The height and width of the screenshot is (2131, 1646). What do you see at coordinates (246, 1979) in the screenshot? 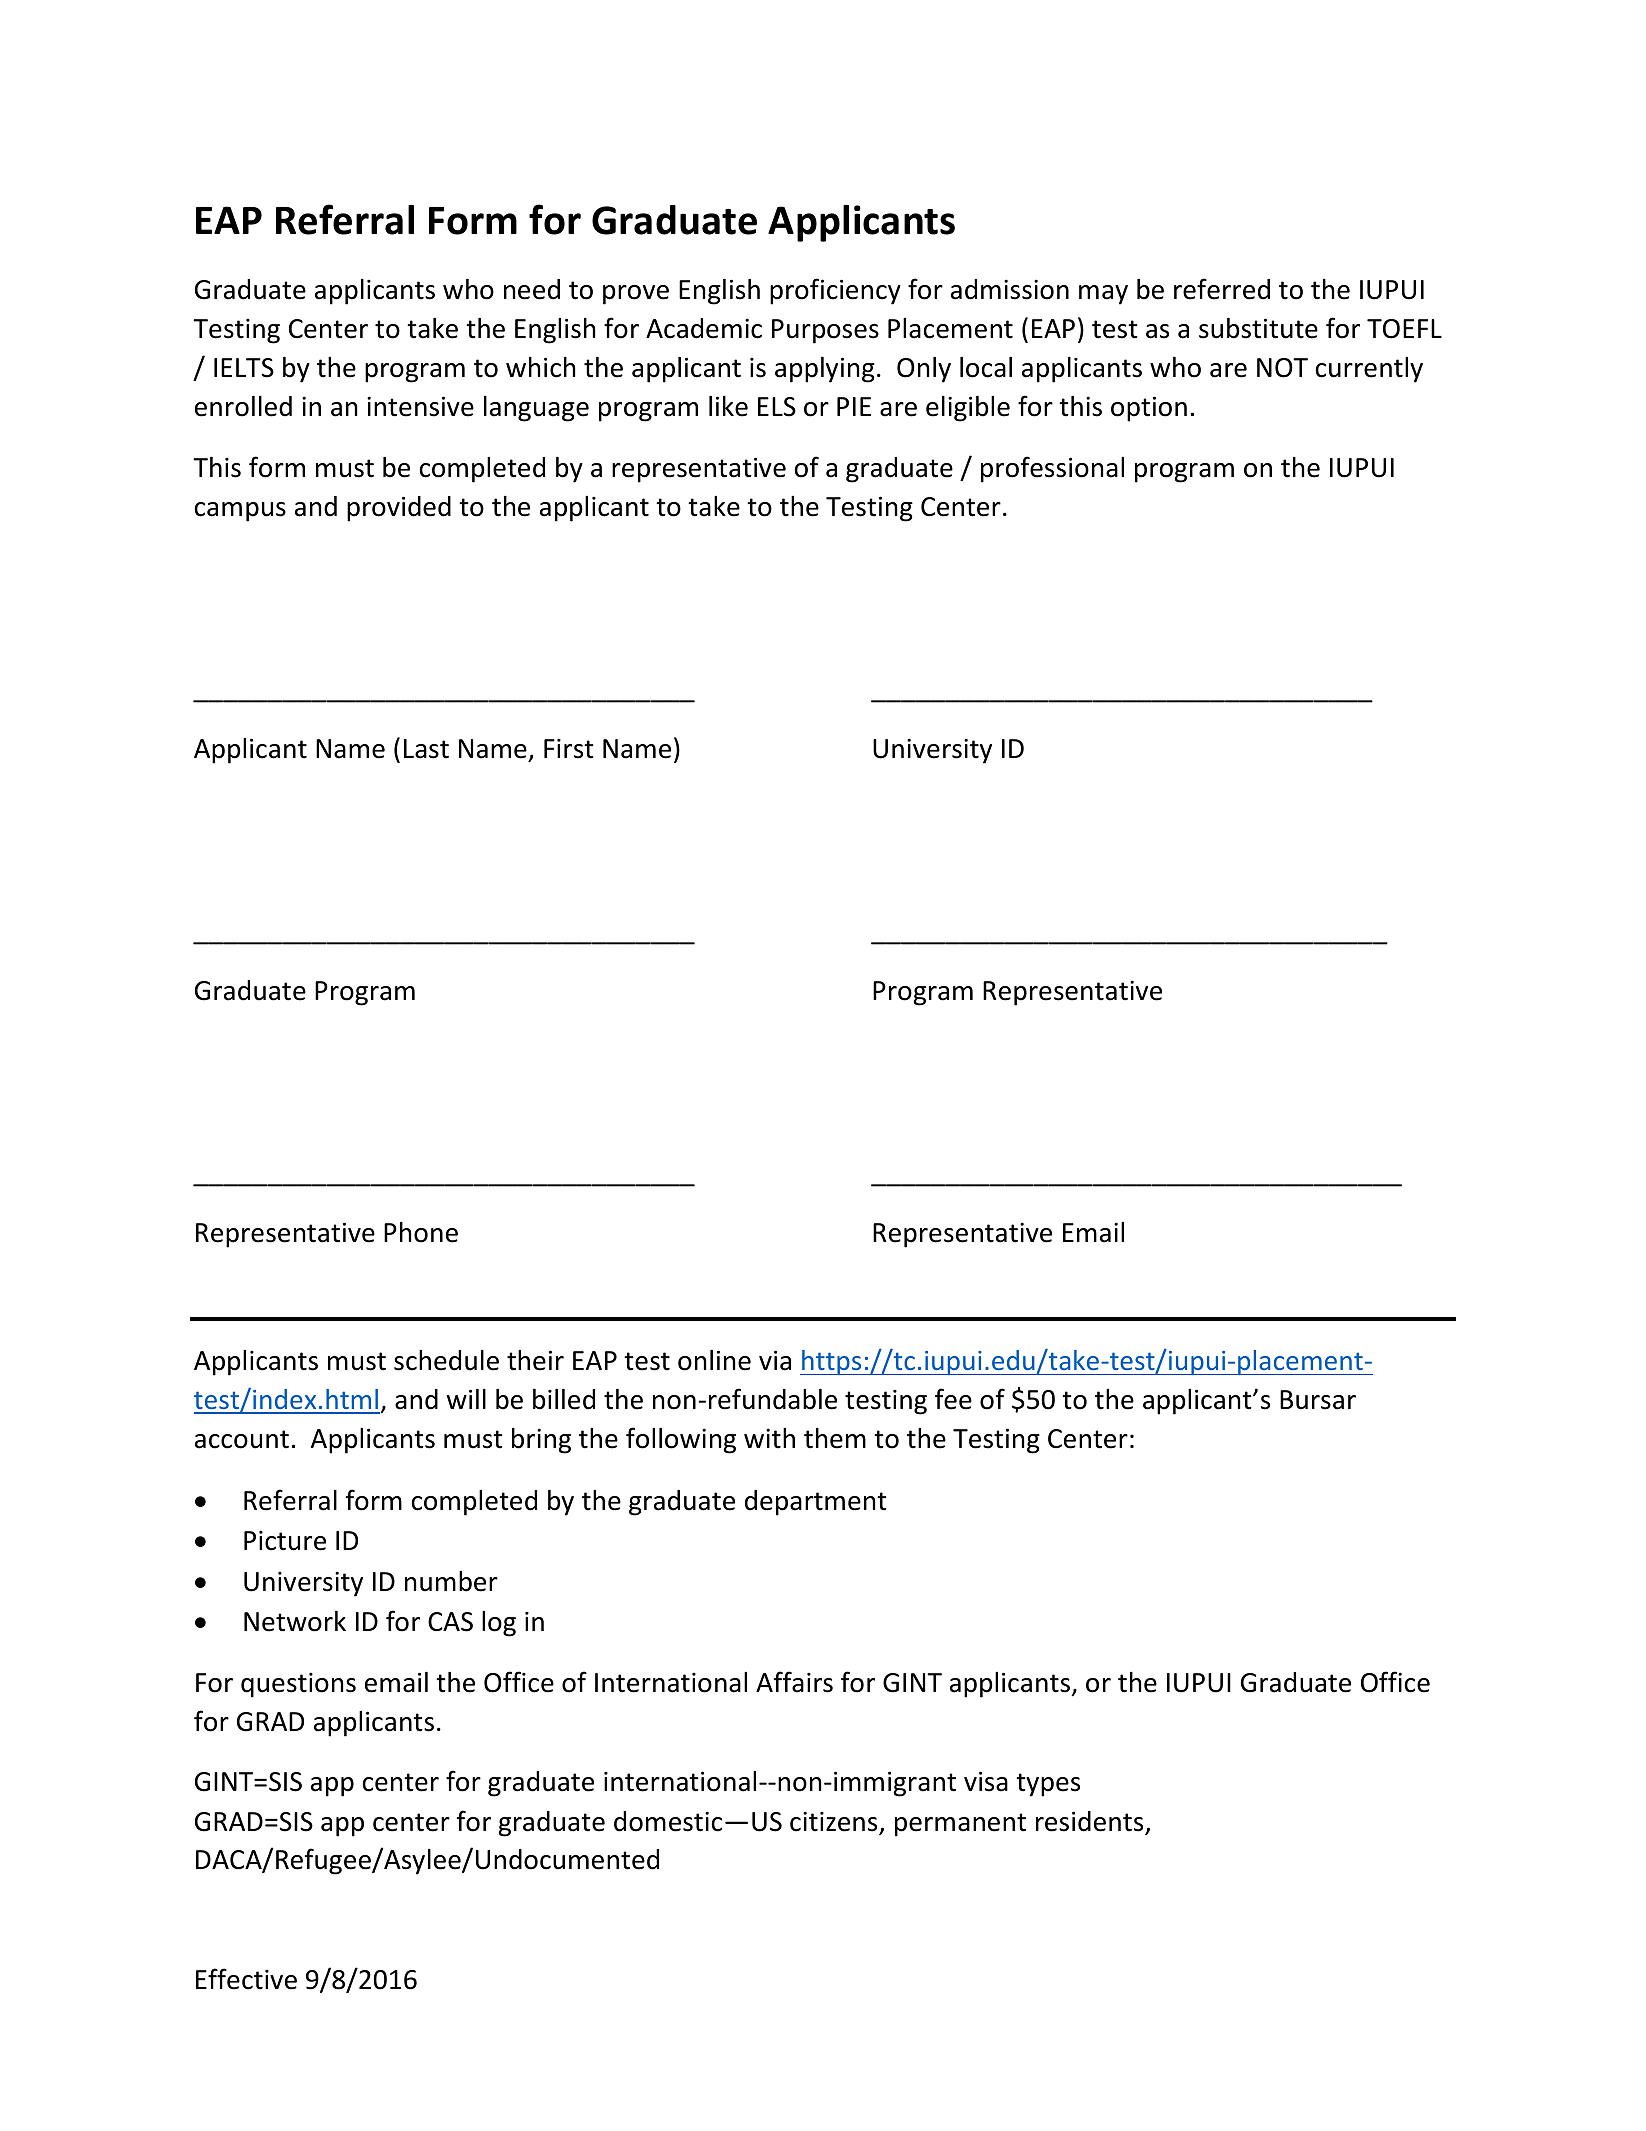
I see `Effective` at bounding box center [246, 1979].
